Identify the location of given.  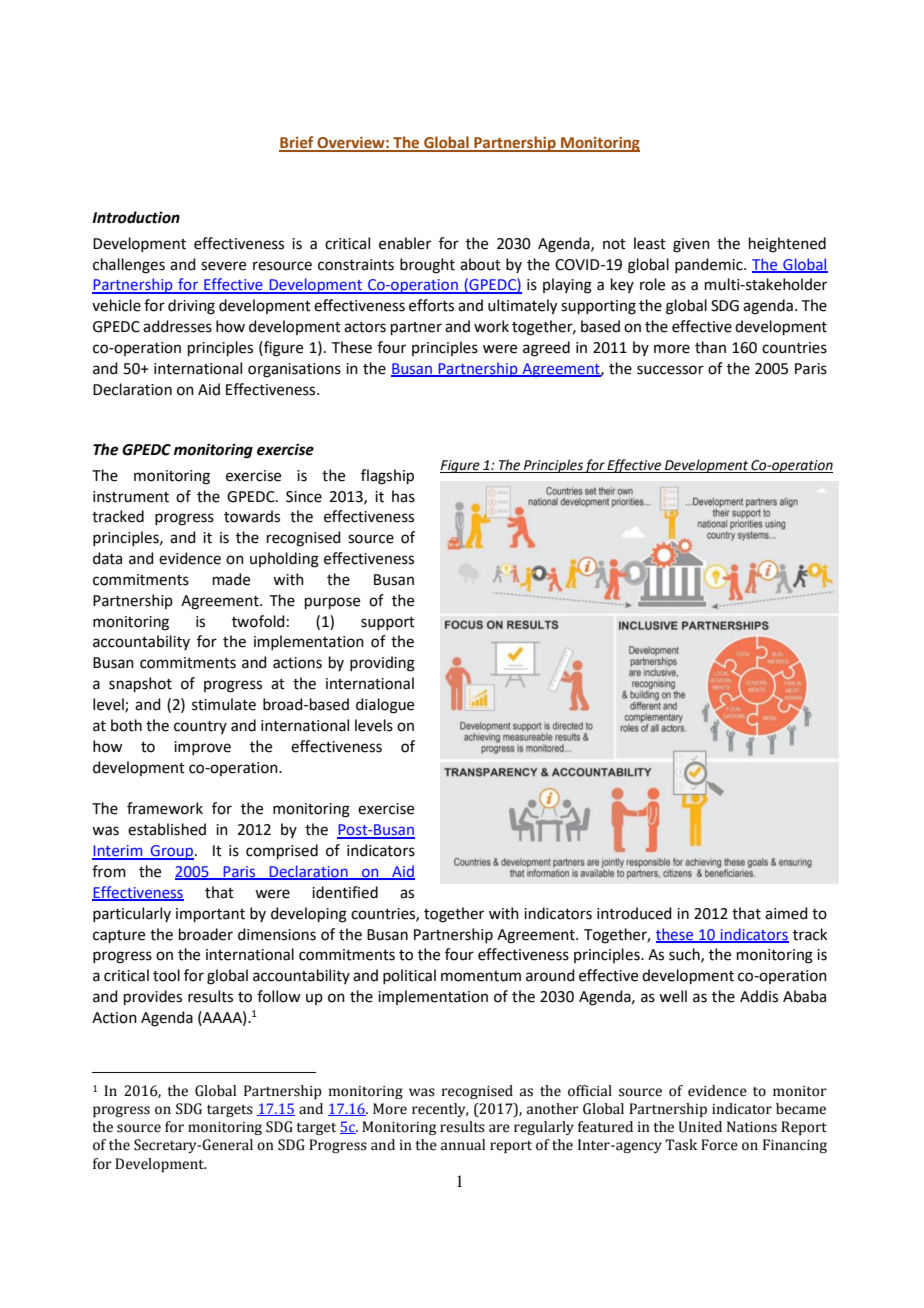
(691, 245).
